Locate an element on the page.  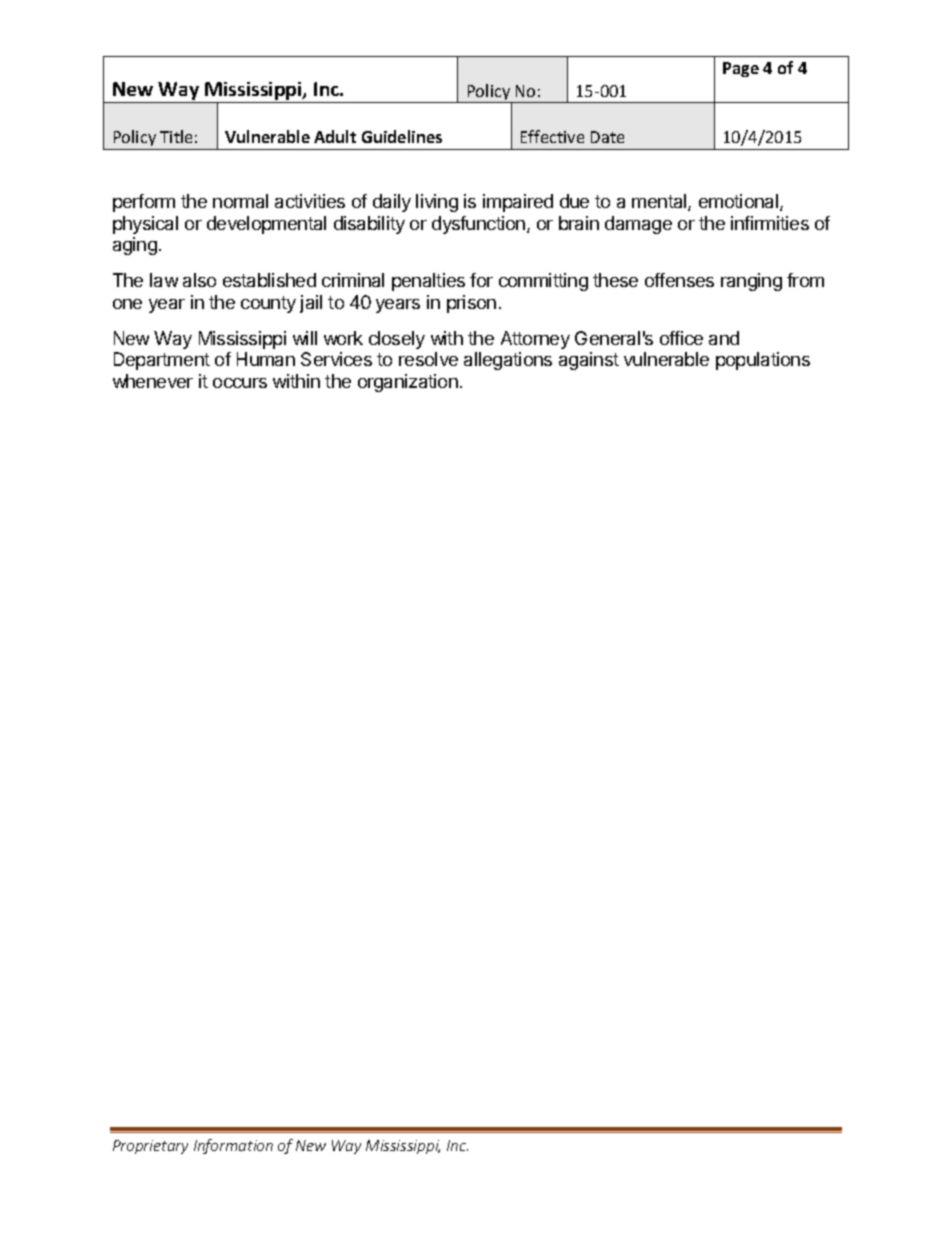
office is located at coordinates (681, 338).
